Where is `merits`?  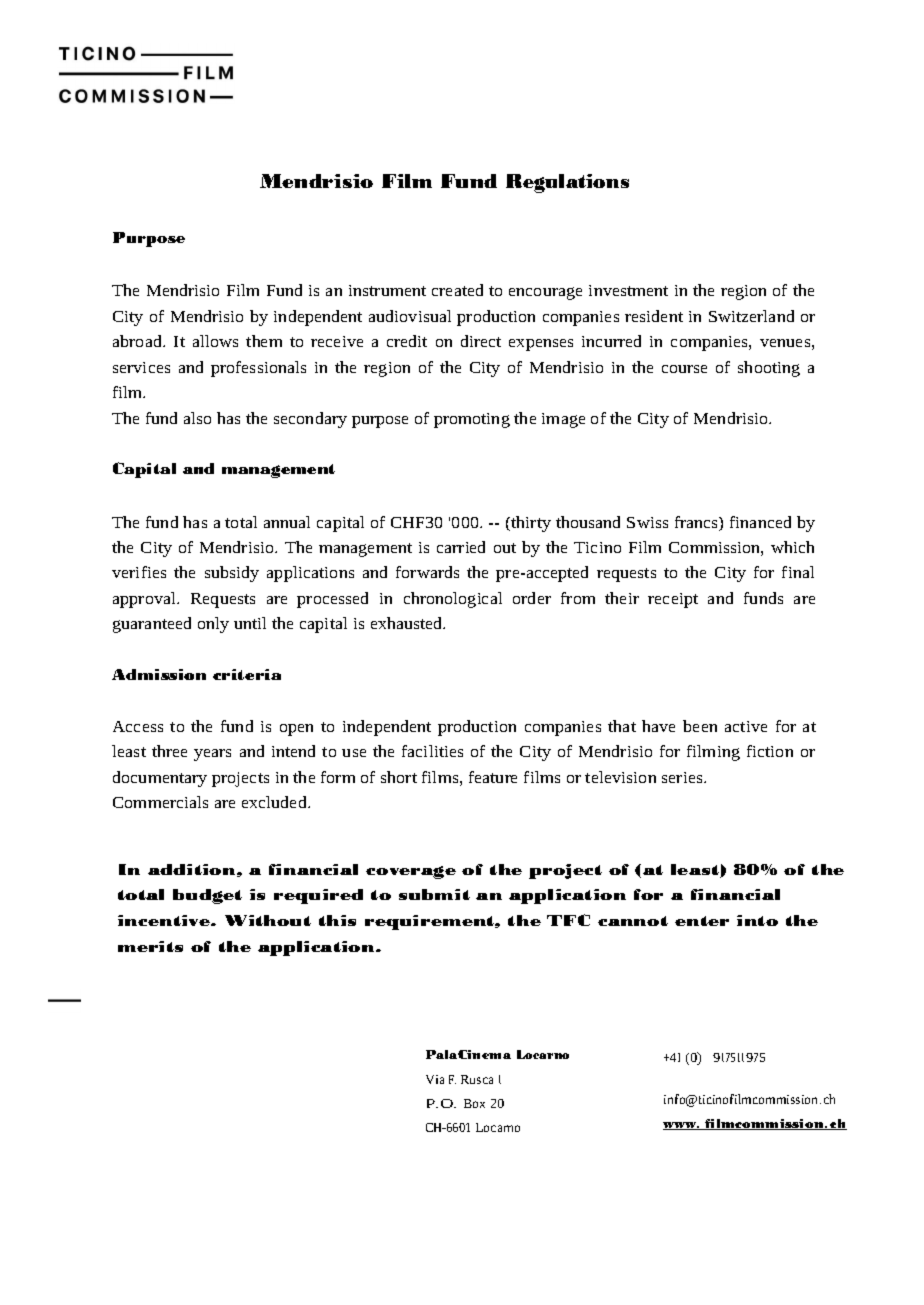
merits is located at coordinates (150, 946).
